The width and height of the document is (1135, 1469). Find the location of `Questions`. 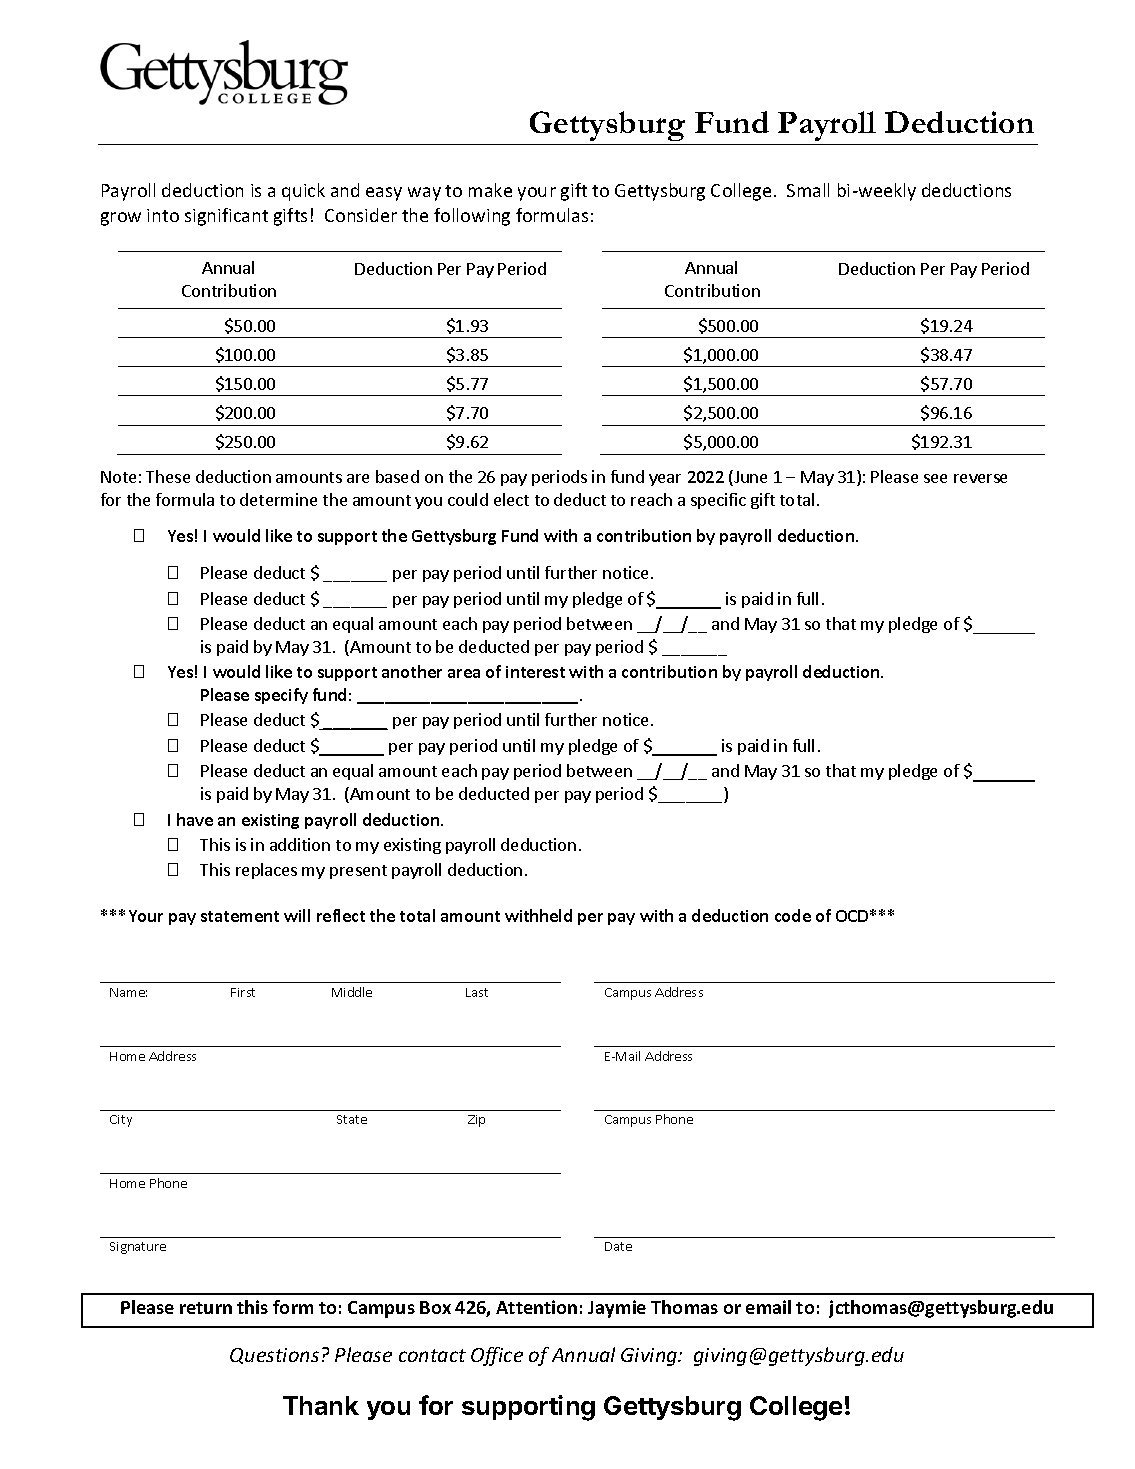

Questions is located at coordinates (274, 1356).
